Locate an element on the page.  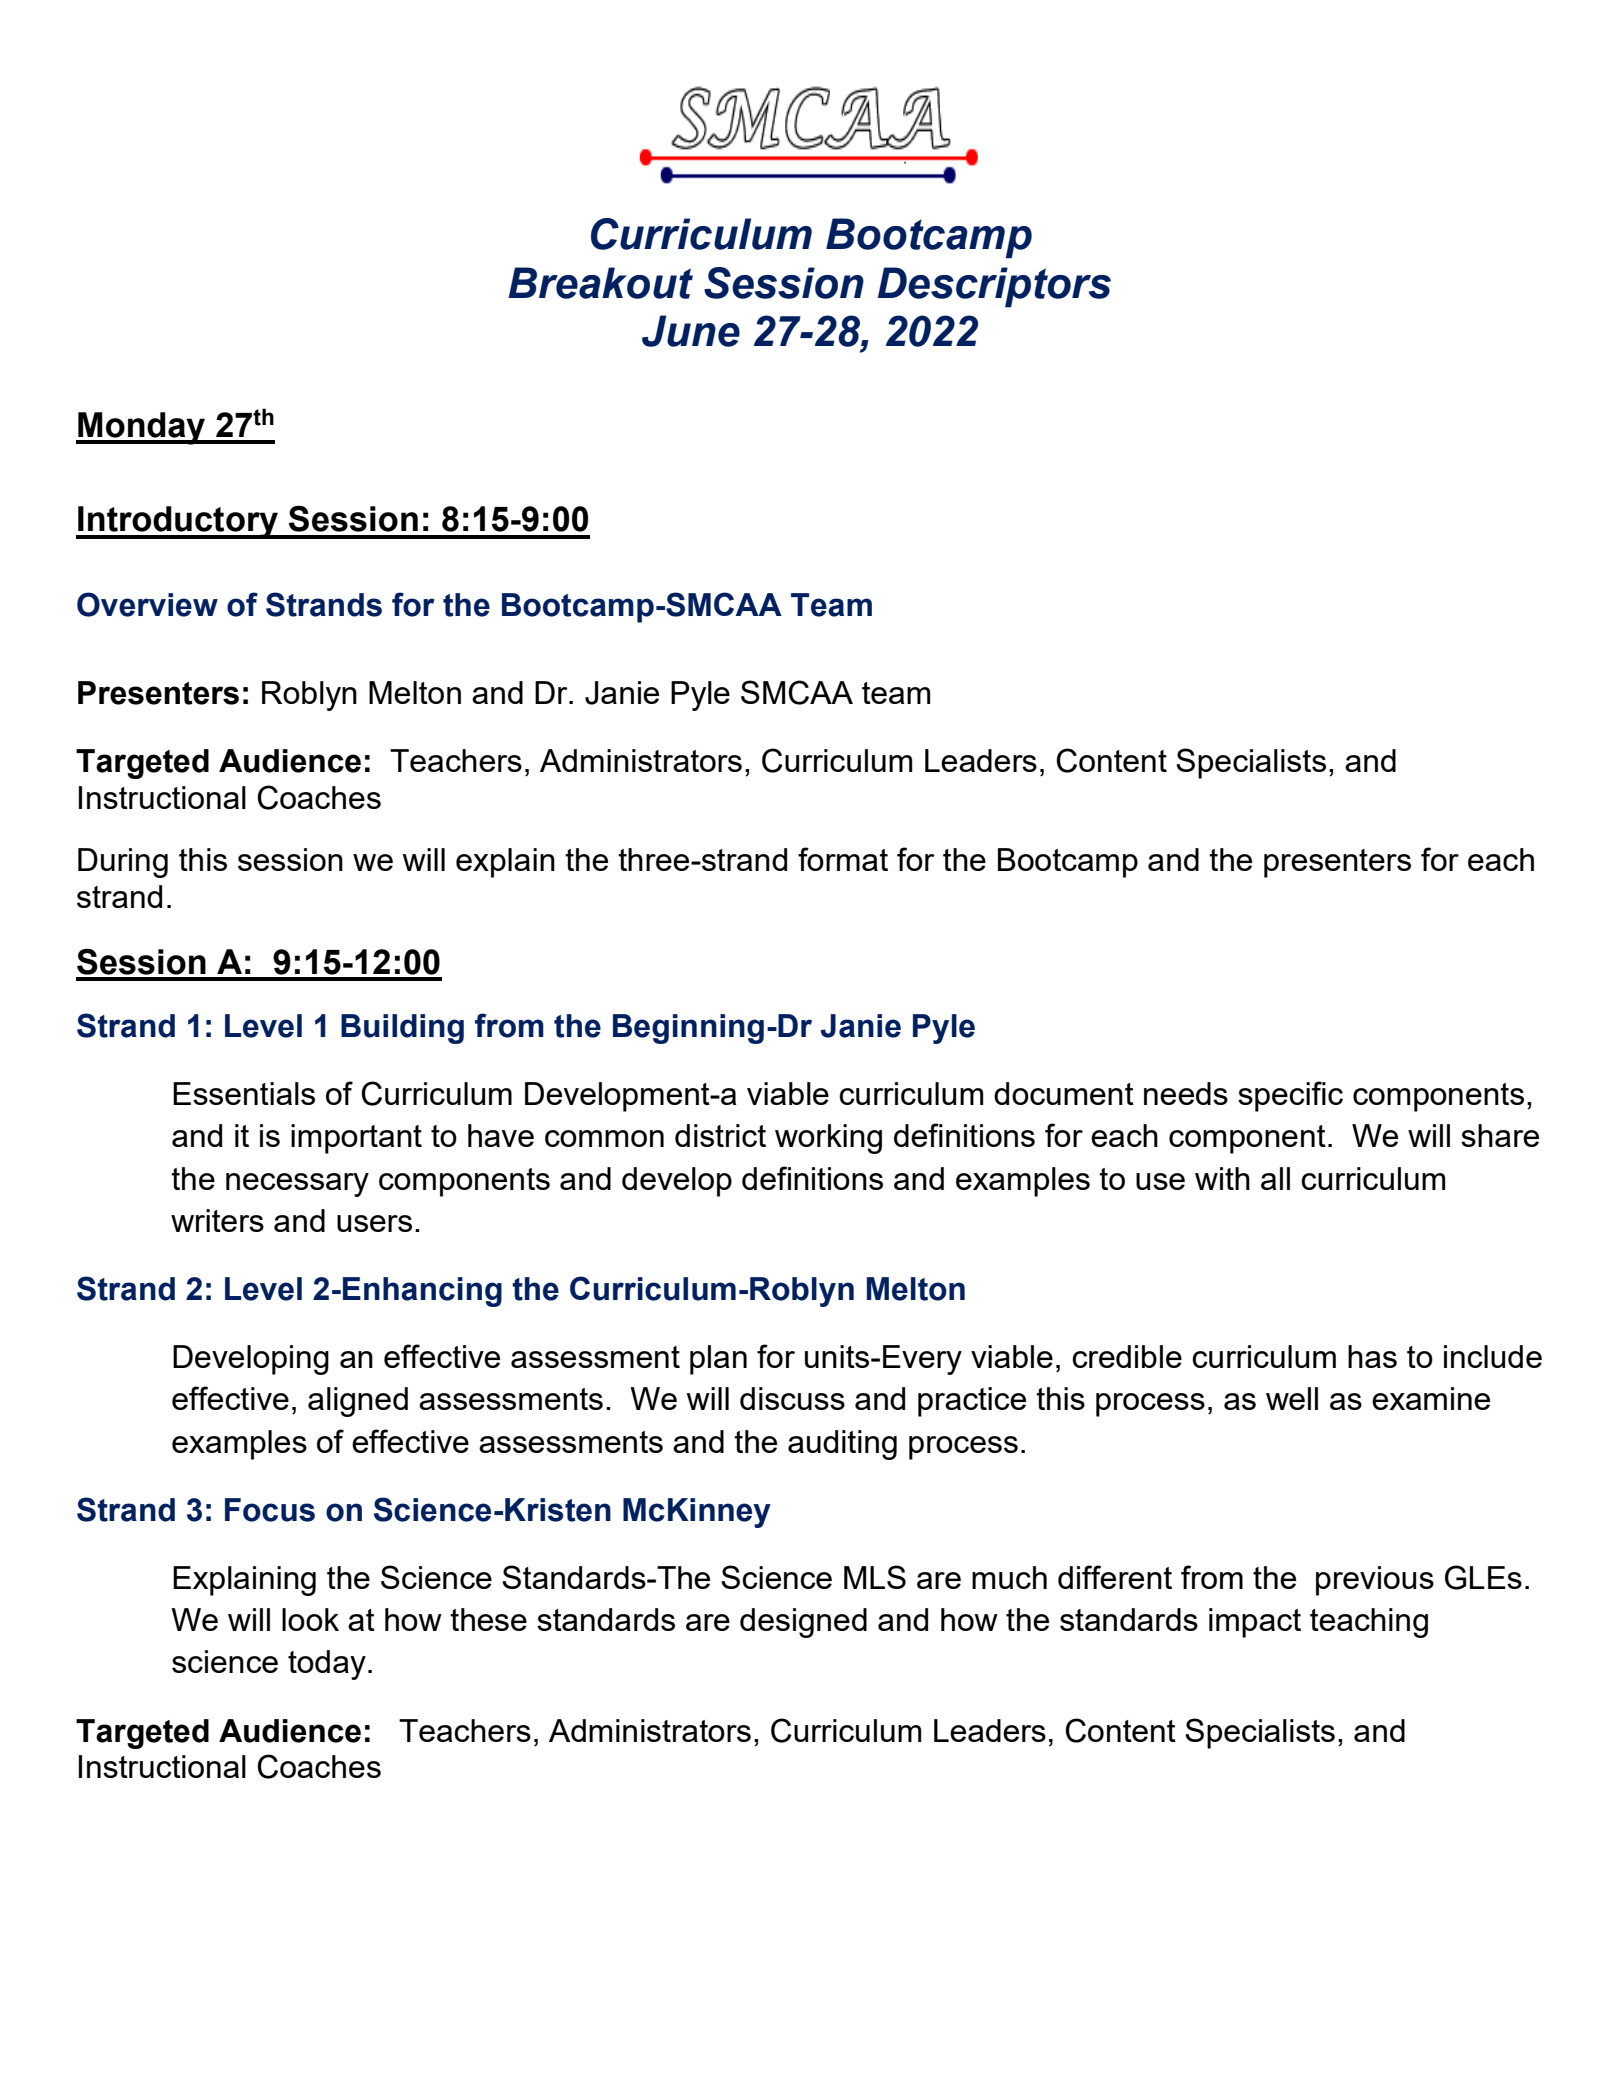
Descriptors is located at coordinates (994, 287).
